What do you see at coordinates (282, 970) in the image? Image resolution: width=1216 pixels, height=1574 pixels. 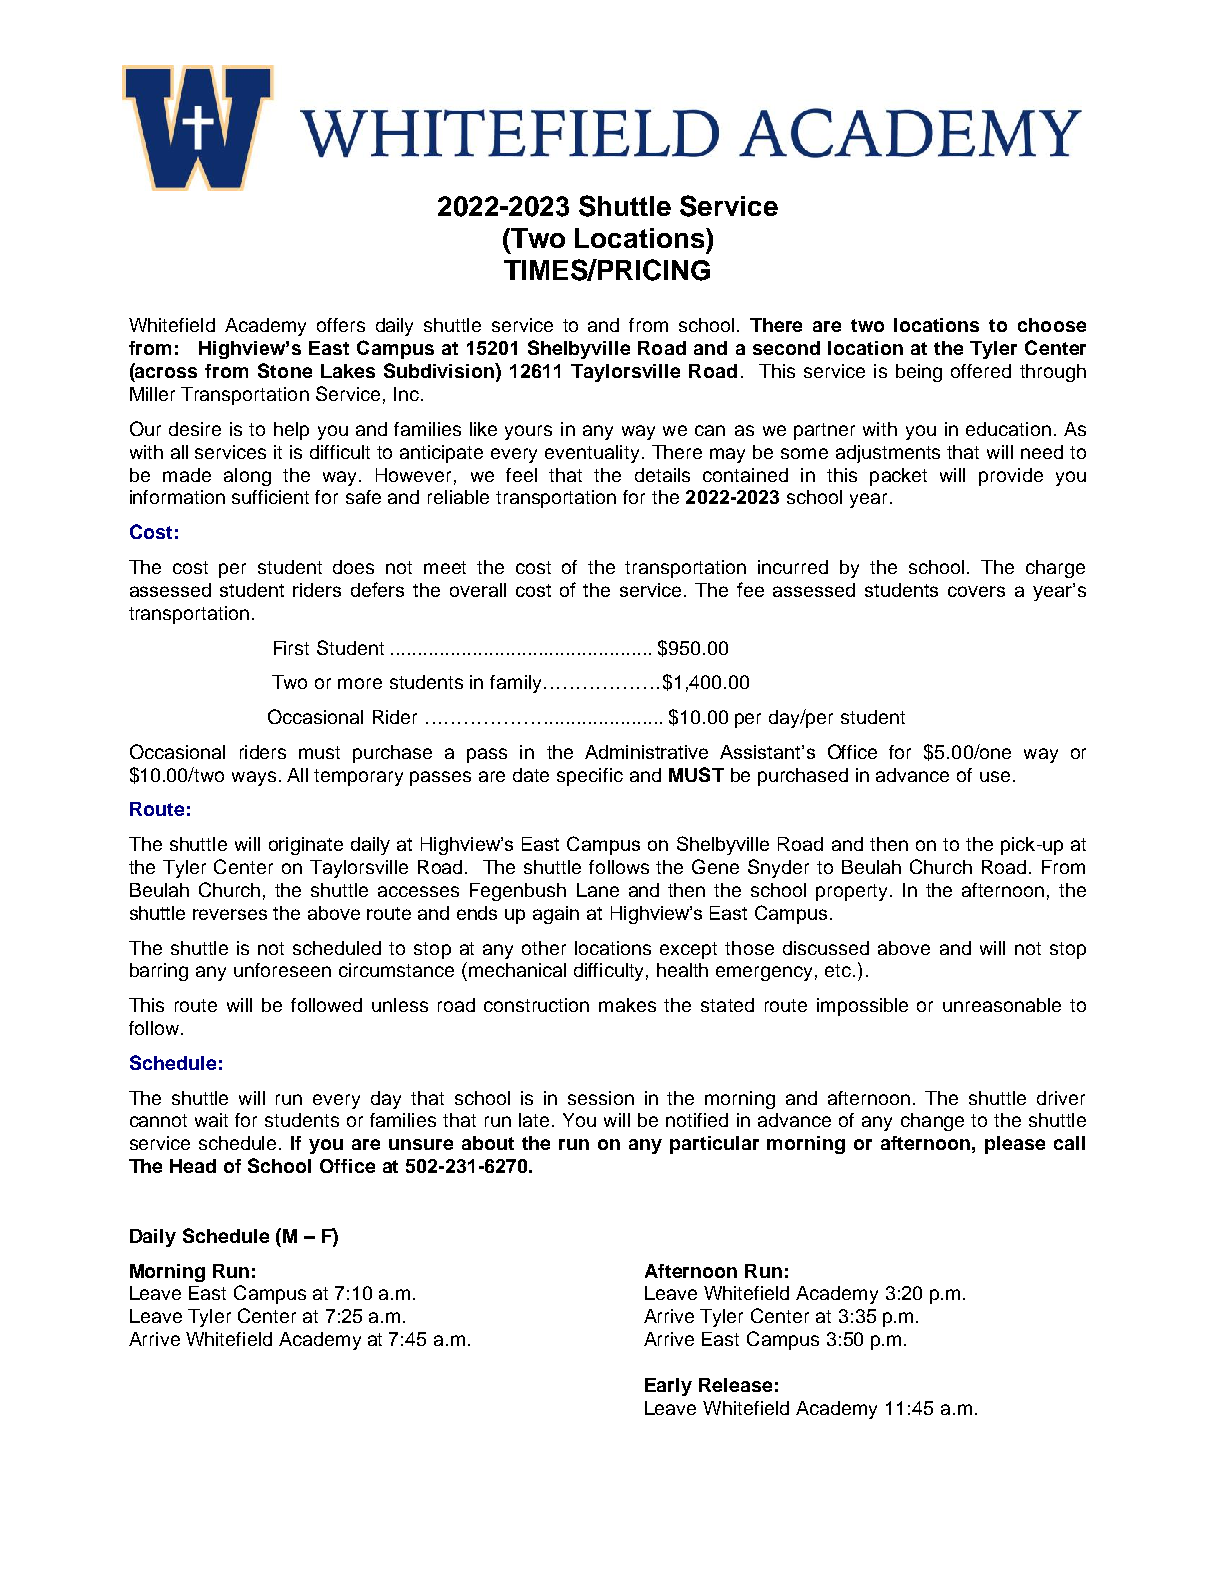 I see `unforeseen` at bounding box center [282, 970].
